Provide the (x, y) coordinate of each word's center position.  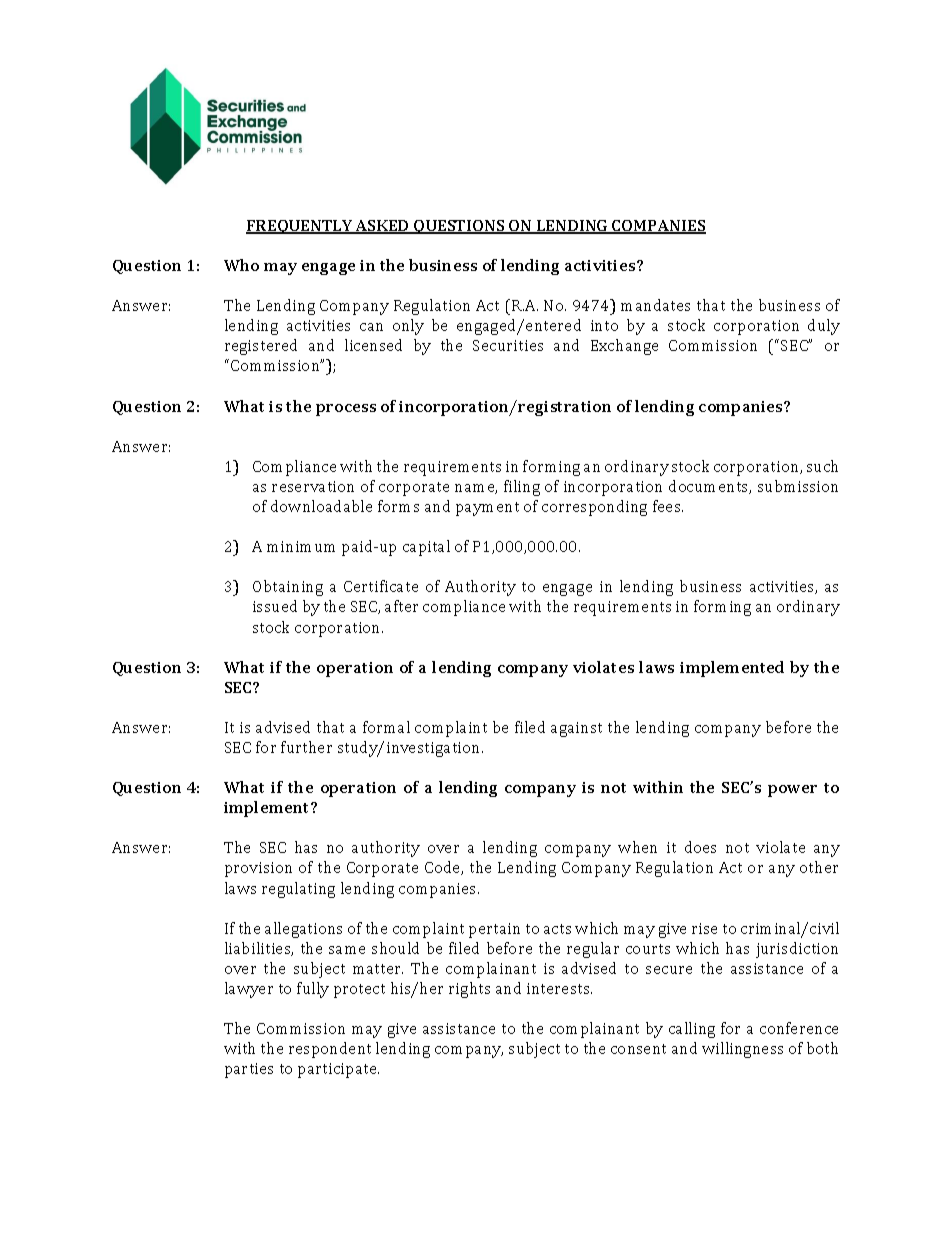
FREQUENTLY (300, 227)
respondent (330, 1050)
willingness (742, 1050)
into (604, 325)
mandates (655, 305)
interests (559, 988)
